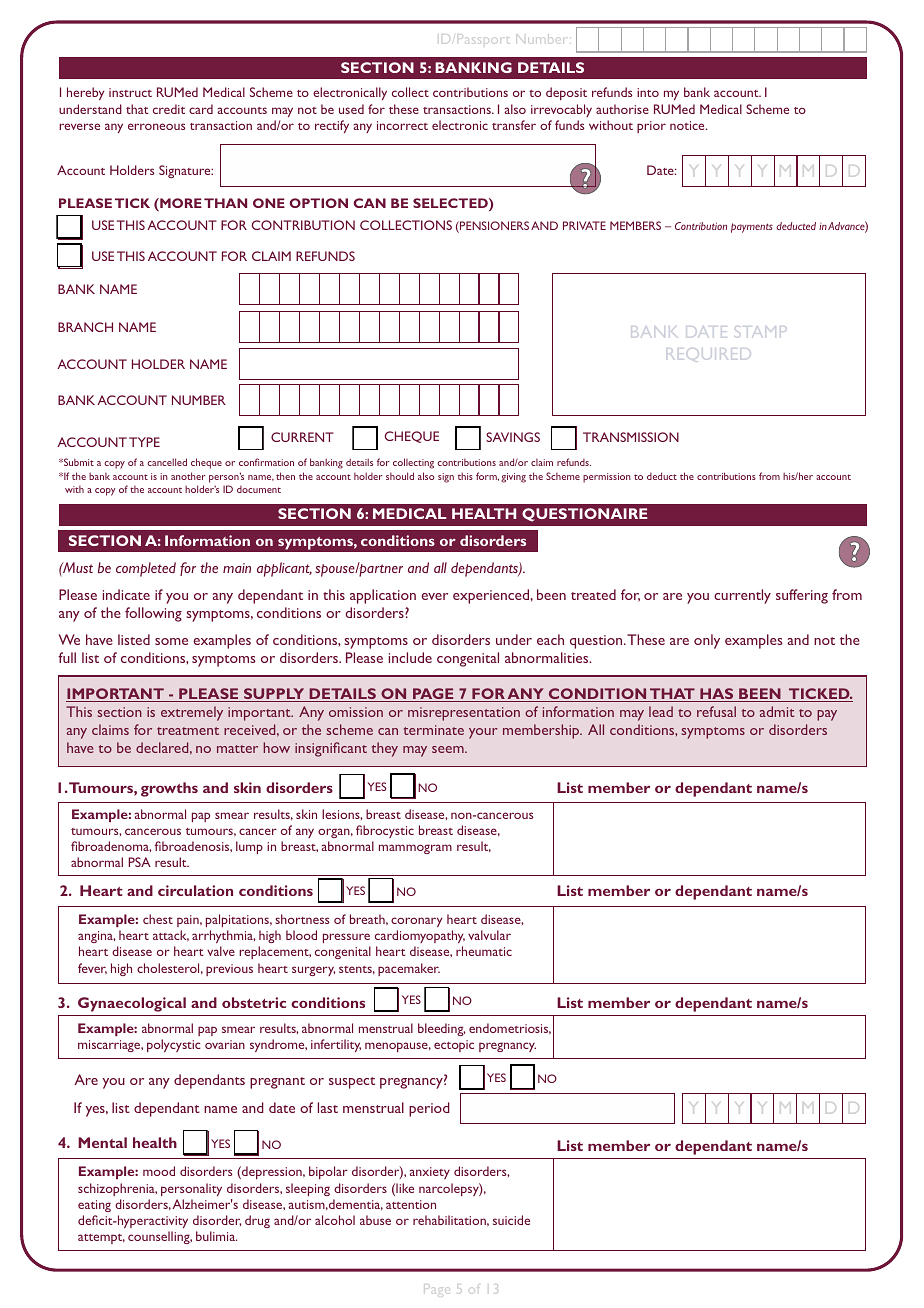 This screenshot has width=924, height=1308. I want to click on some, so click(171, 641).
